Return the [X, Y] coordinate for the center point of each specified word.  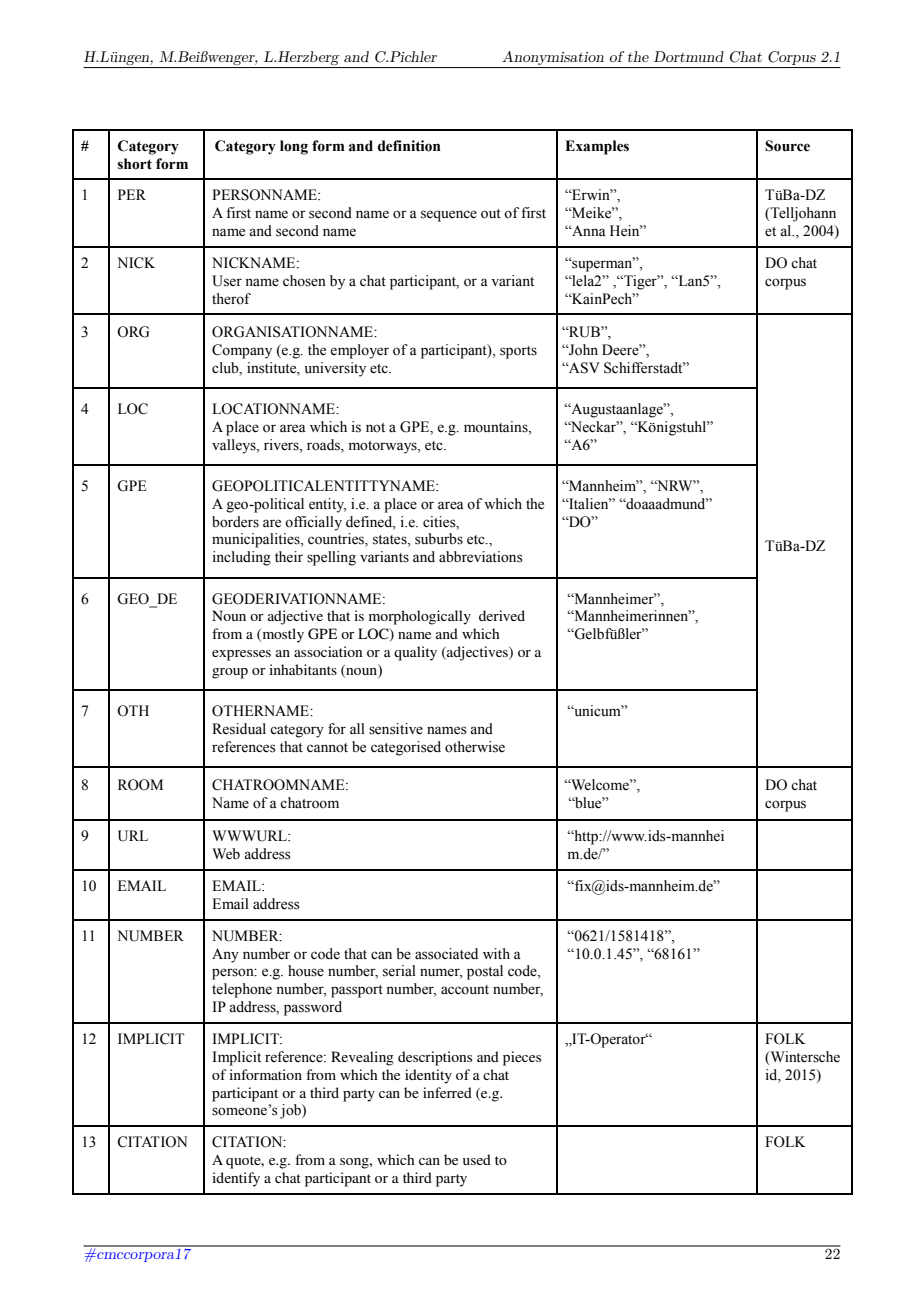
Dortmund [689, 56]
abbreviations [481, 557]
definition [409, 146]
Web [226, 854]
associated [446, 954]
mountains [497, 427]
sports [518, 352]
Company [242, 351]
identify [236, 1179]
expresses [241, 655]
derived [502, 615]
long [294, 147]
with [496, 953]
